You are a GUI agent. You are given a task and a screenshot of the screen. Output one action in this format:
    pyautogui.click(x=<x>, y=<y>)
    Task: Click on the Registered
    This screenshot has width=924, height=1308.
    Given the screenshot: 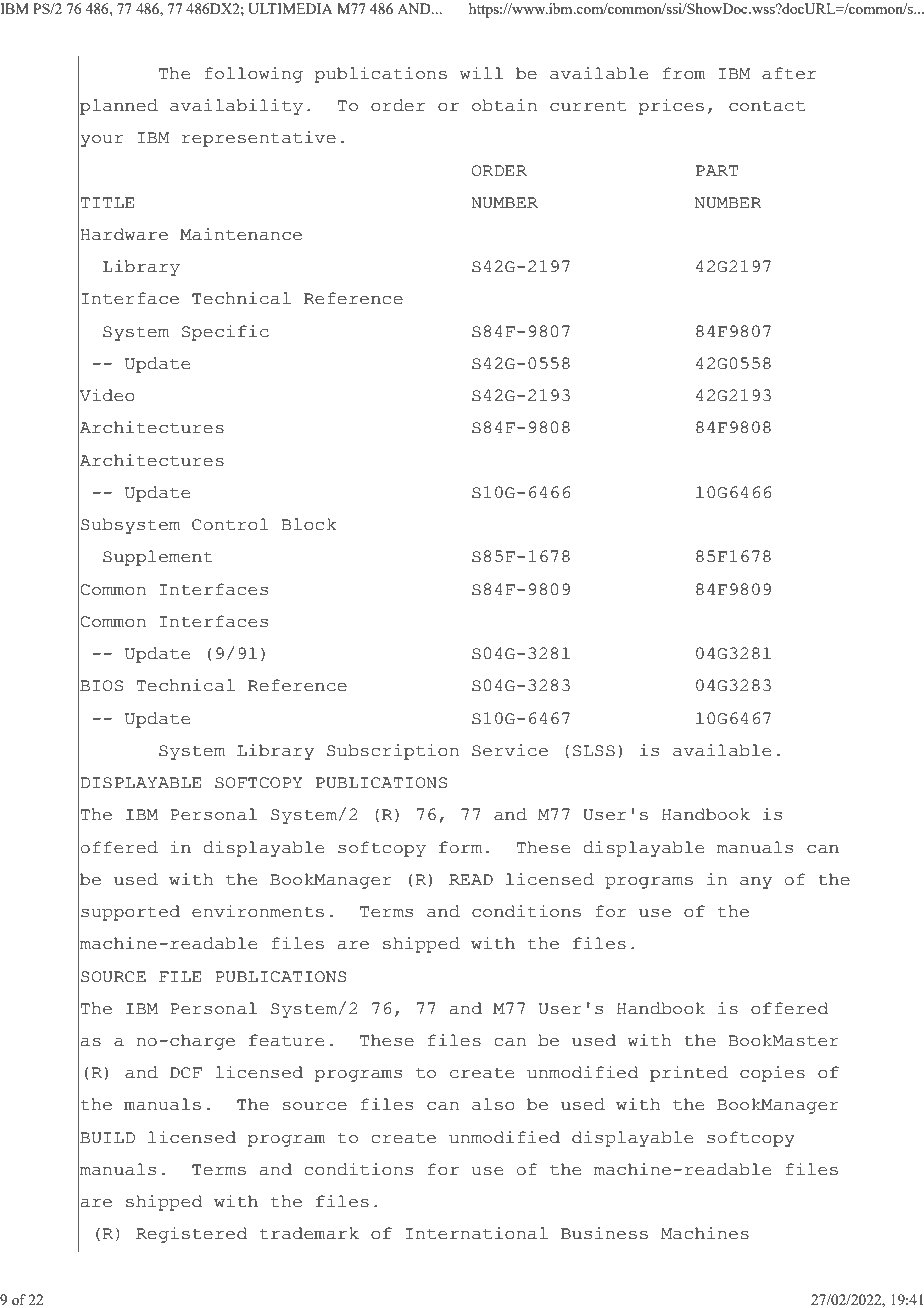 What is the action you would take?
    pyautogui.click(x=192, y=1235)
